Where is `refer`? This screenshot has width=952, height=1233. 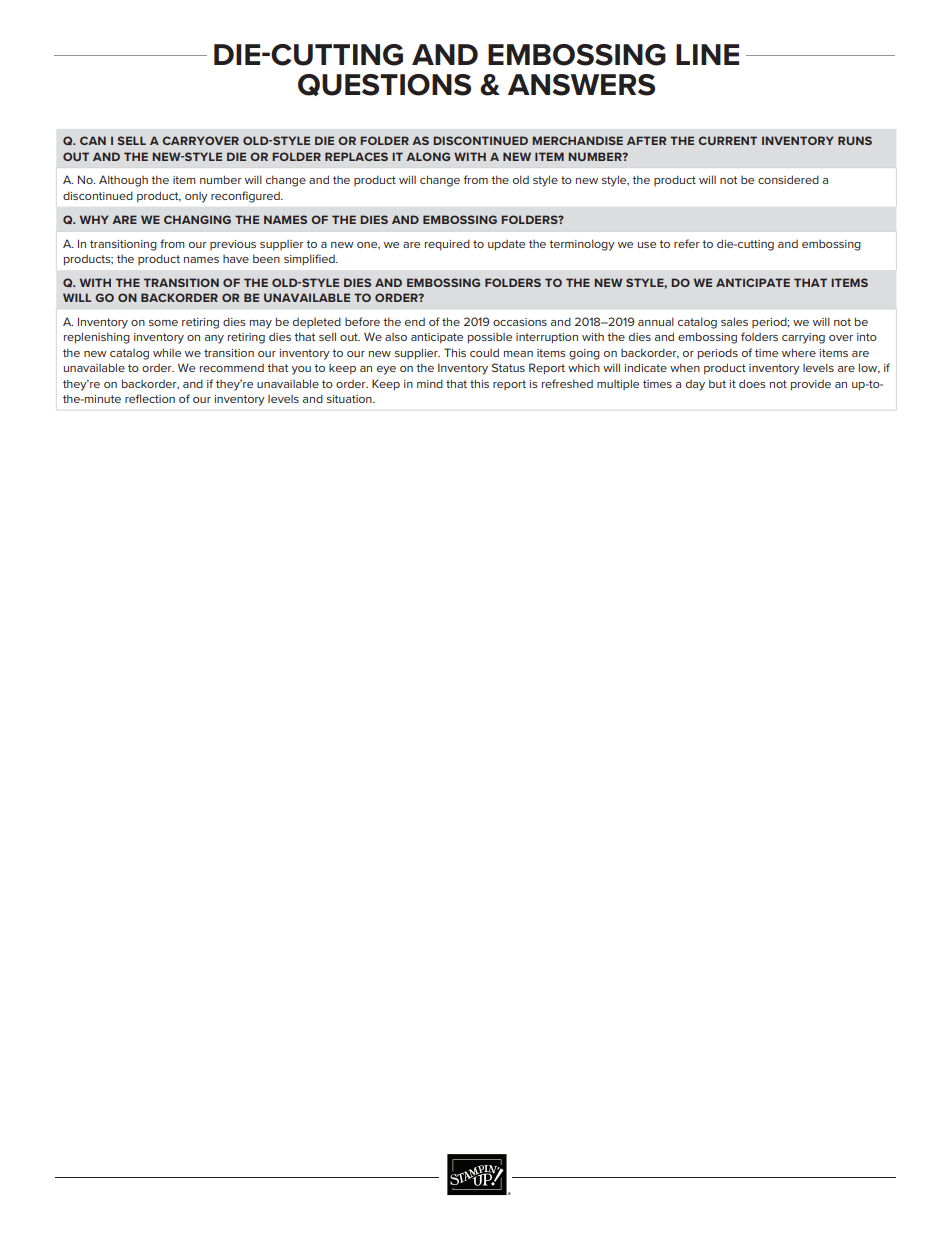 refer is located at coordinates (687, 243).
